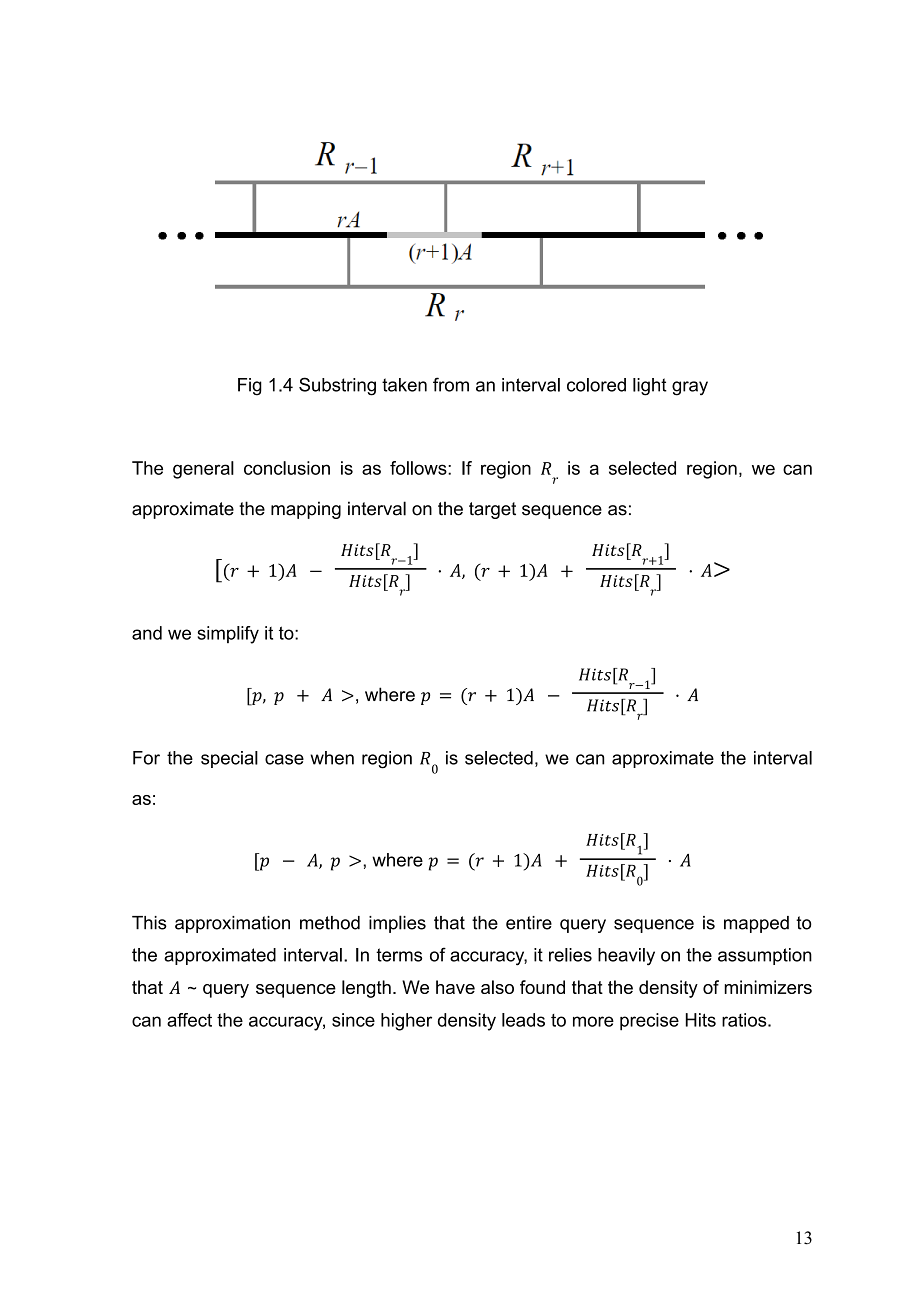  What do you see at coordinates (284, 759) in the page?
I see `case` at bounding box center [284, 759].
